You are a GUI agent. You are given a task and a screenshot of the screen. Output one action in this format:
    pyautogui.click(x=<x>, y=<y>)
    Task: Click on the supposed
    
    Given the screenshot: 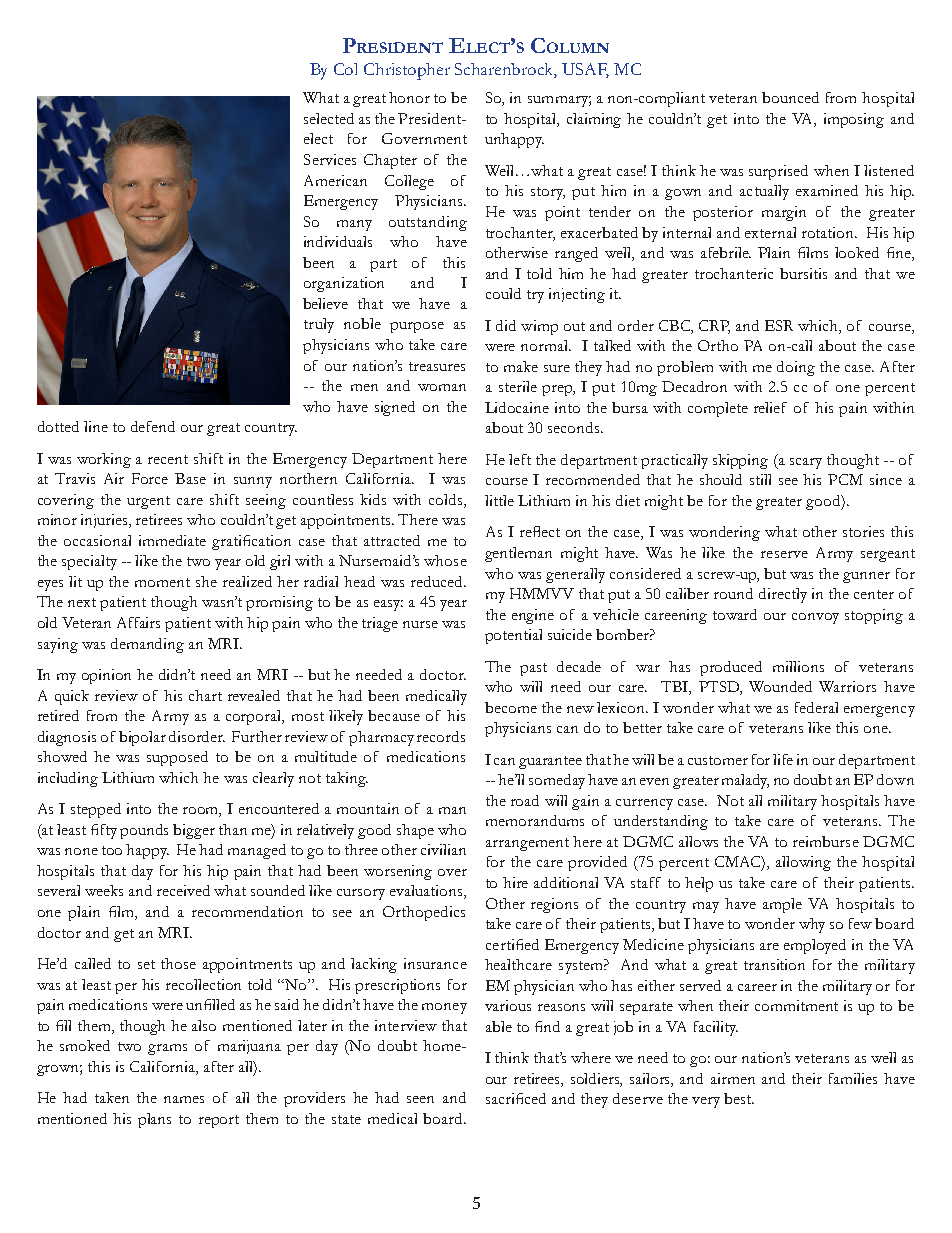 What is the action you would take?
    pyautogui.click(x=177, y=758)
